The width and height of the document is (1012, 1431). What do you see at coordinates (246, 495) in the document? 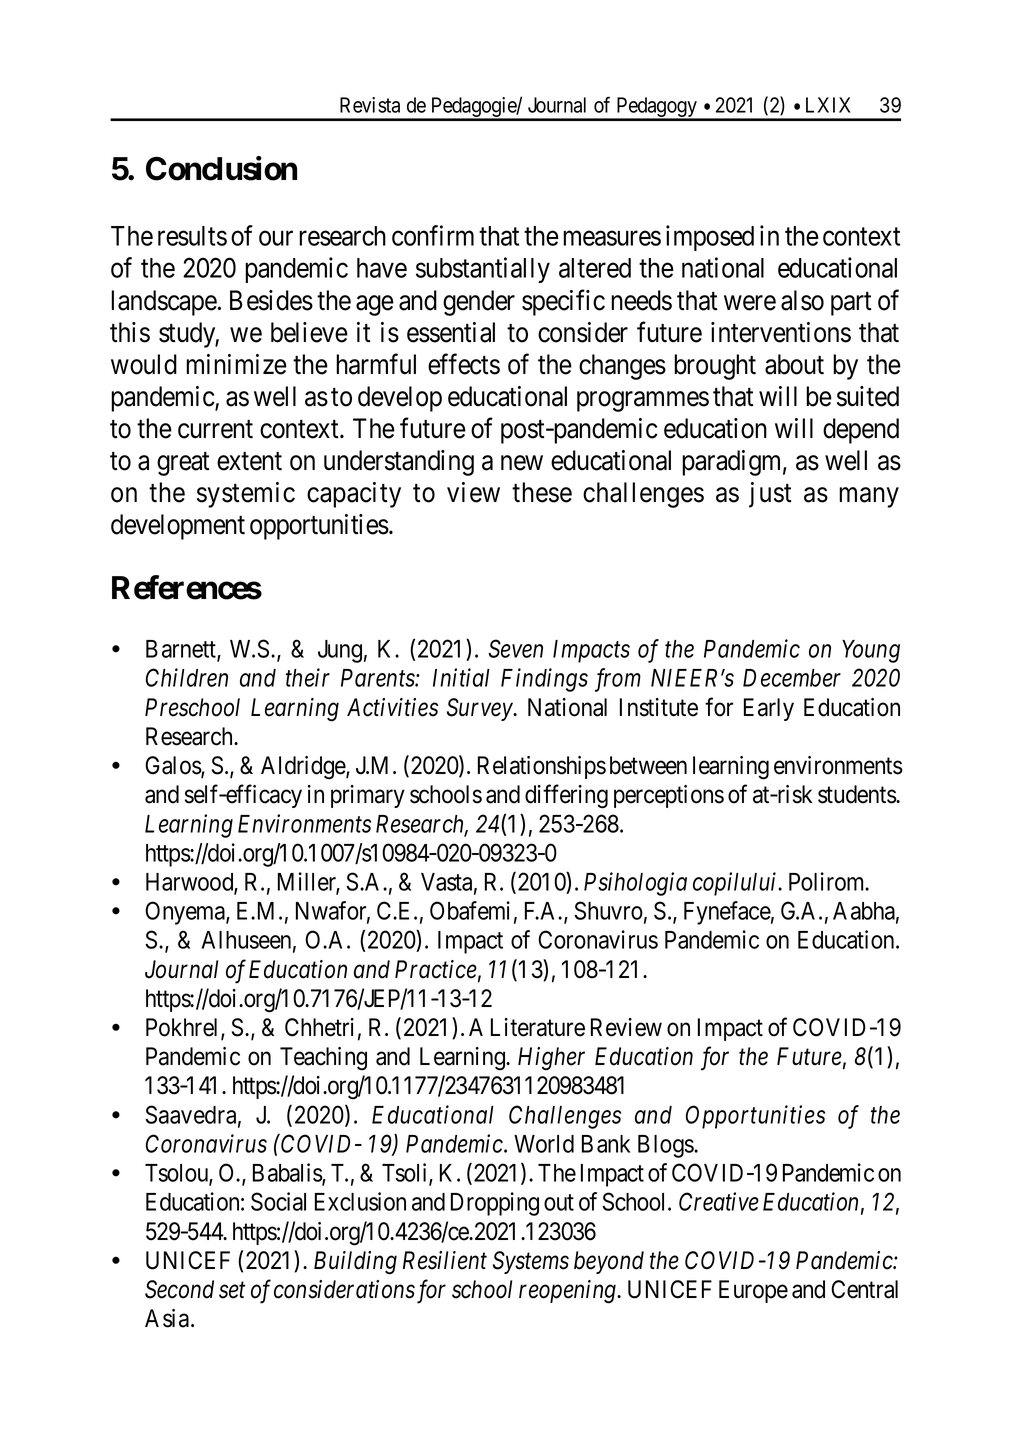
I see `systemic` at bounding box center [246, 495].
